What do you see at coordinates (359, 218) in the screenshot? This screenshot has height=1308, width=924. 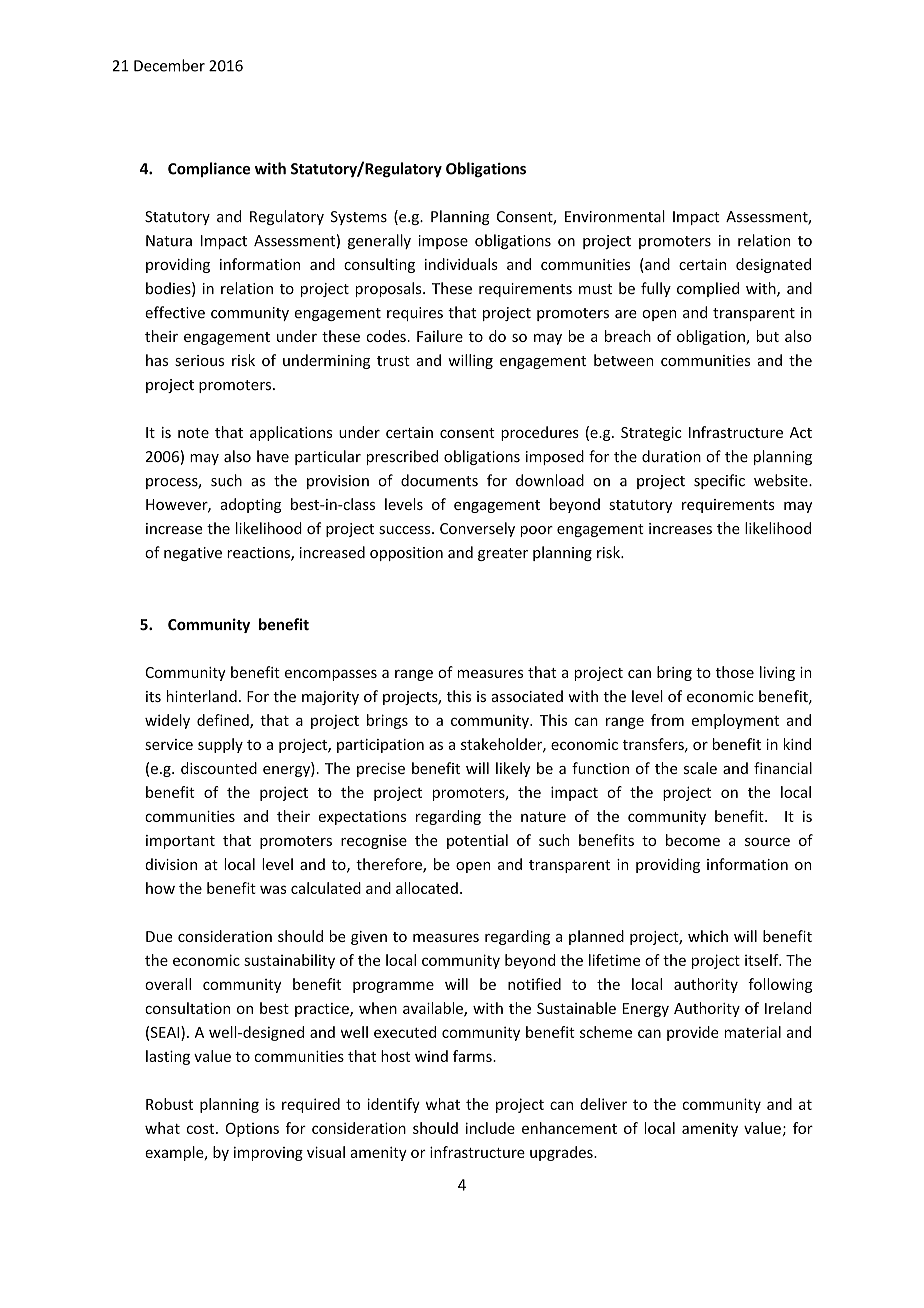 I see `Systems` at bounding box center [359, 218].
